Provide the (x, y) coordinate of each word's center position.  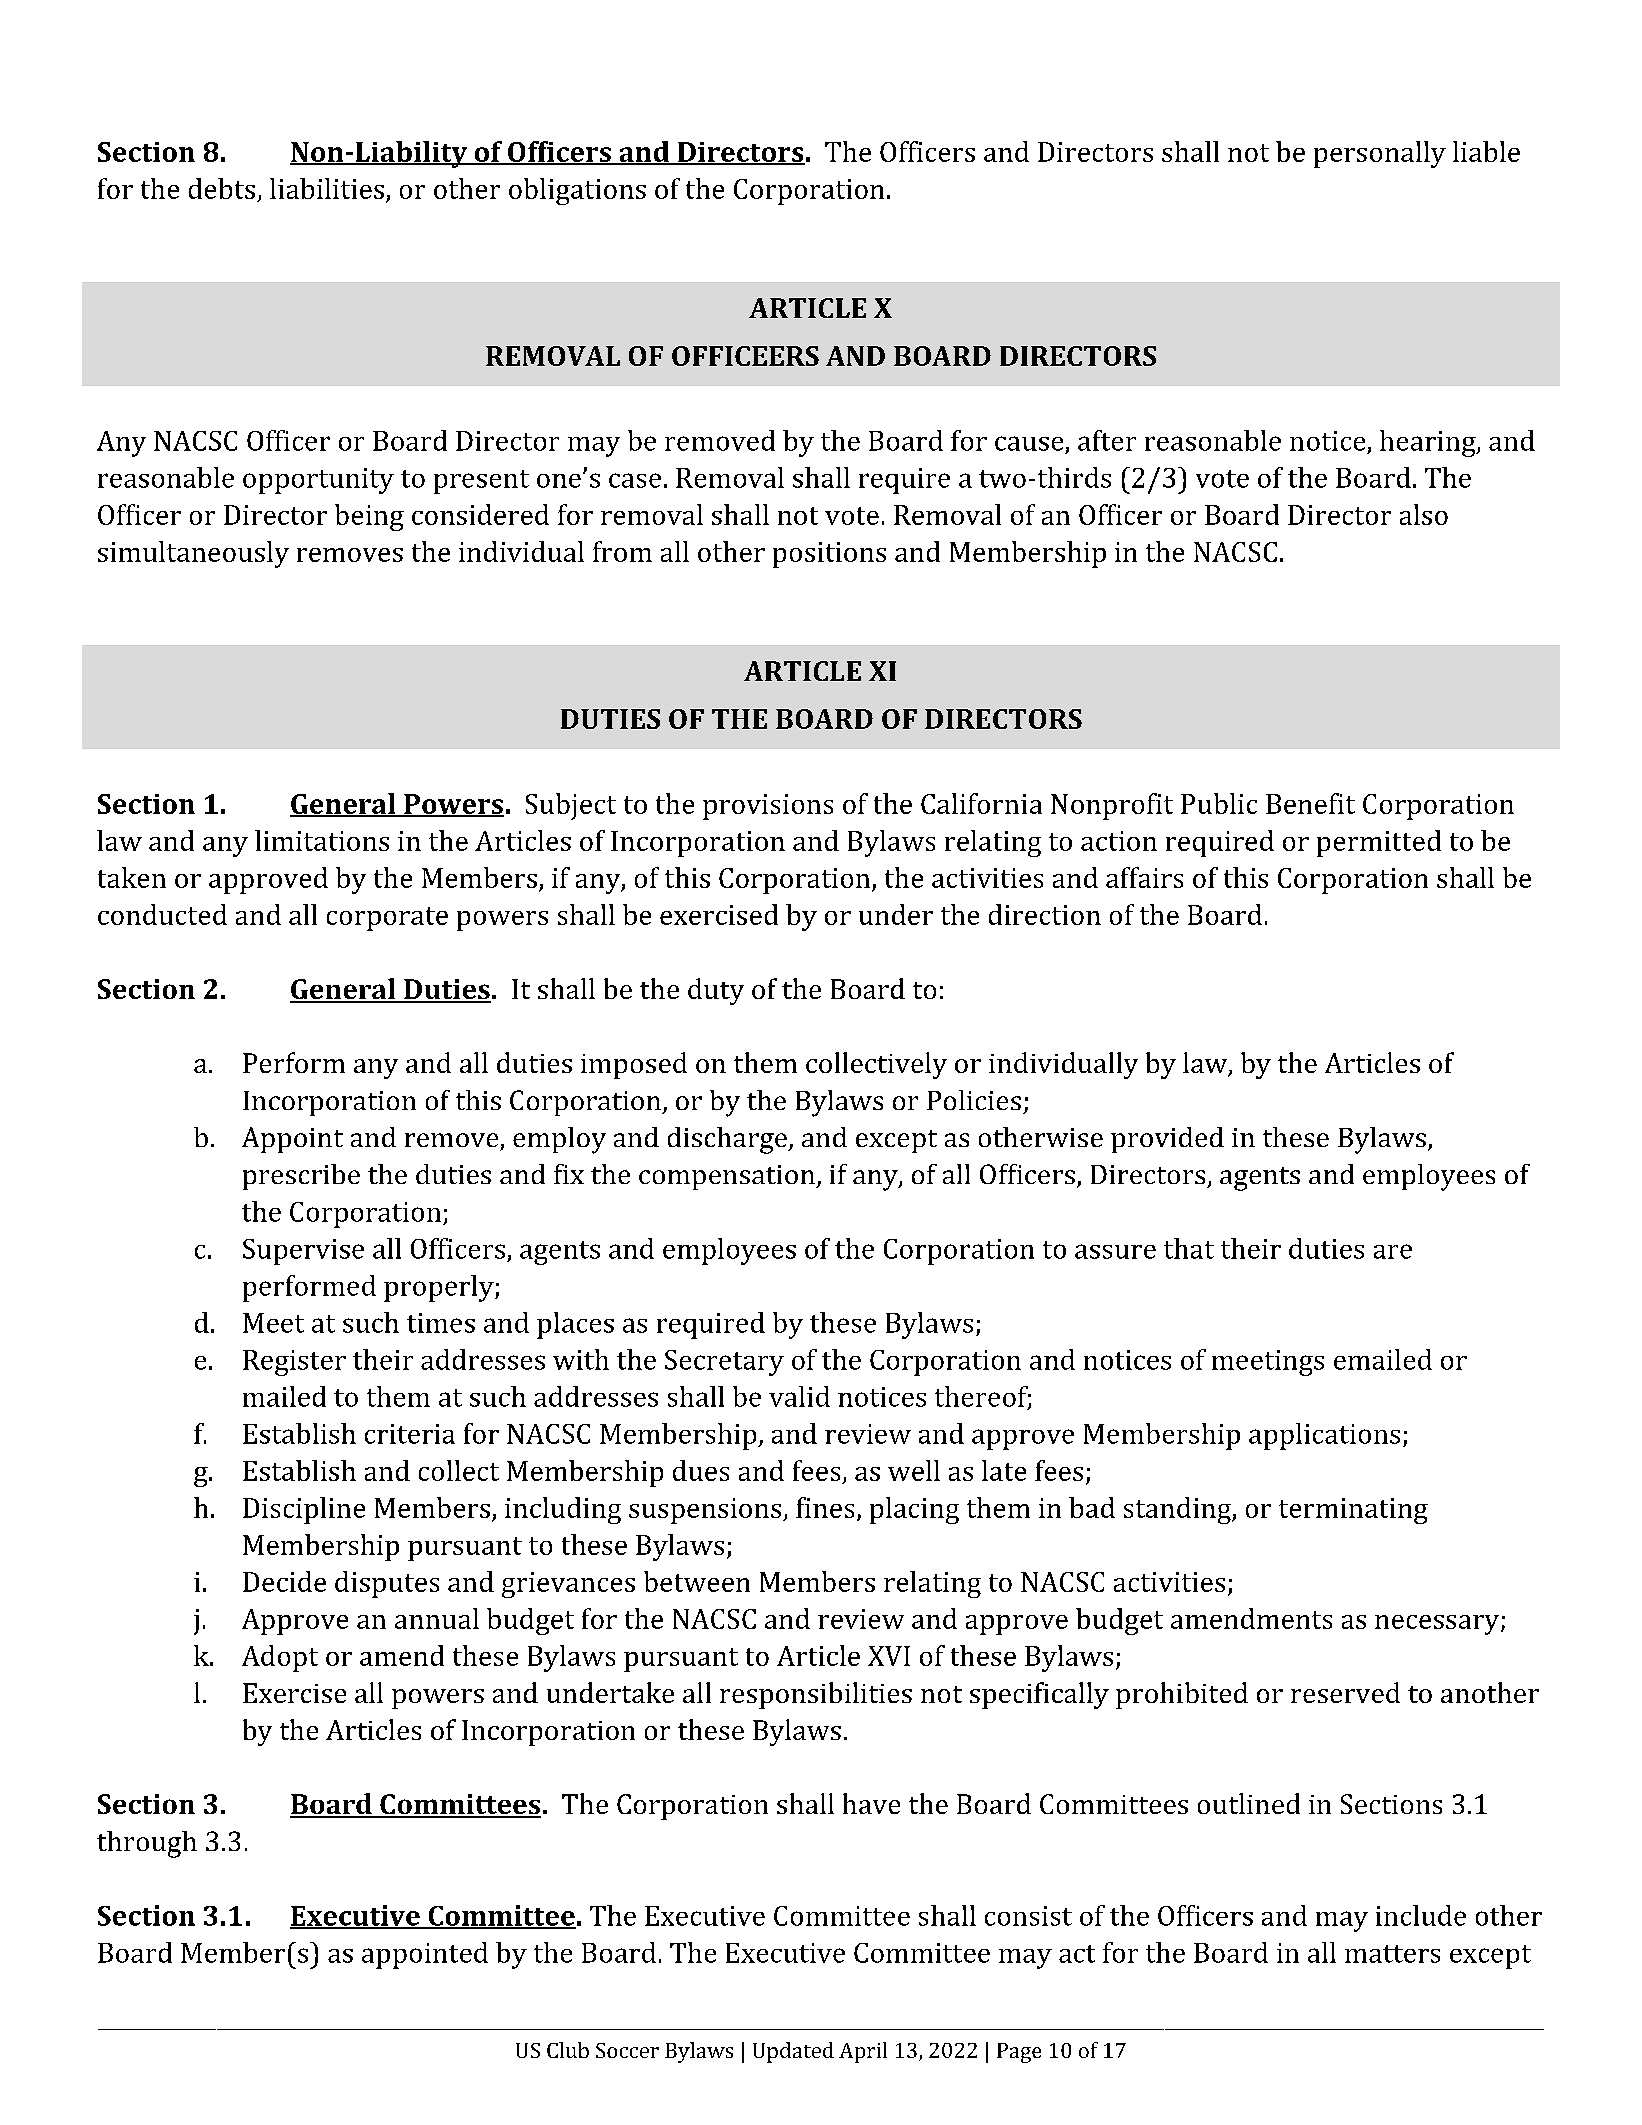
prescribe (301, 1177)
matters (1392, 1954)
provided (1167, 1140)
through (147, 1844)
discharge (728, 1140)
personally (1380, 154)
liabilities (327, 188)
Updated (793, 2052)
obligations (577, 191)
